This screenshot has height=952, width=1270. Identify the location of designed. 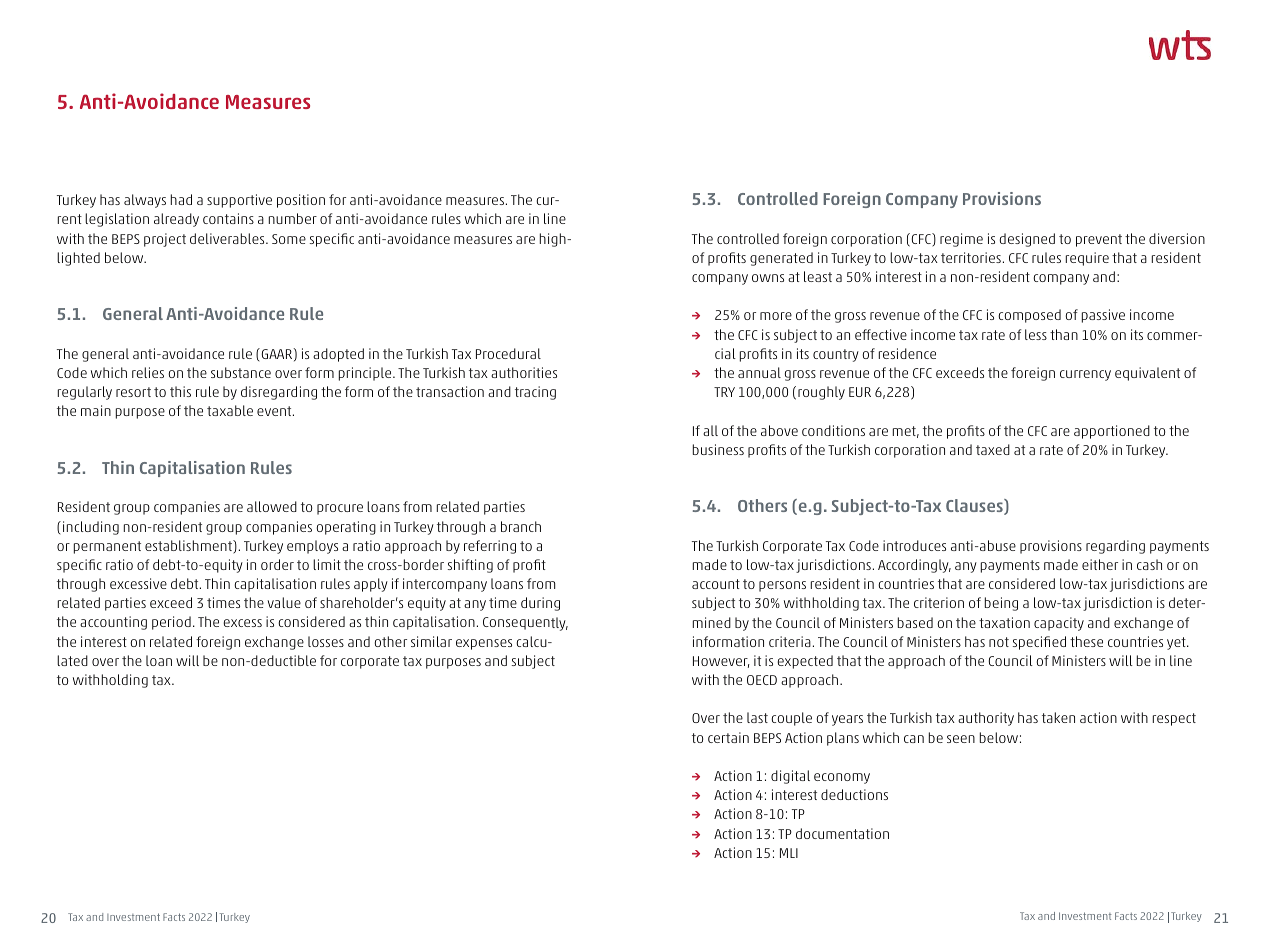
(1027, 240).
